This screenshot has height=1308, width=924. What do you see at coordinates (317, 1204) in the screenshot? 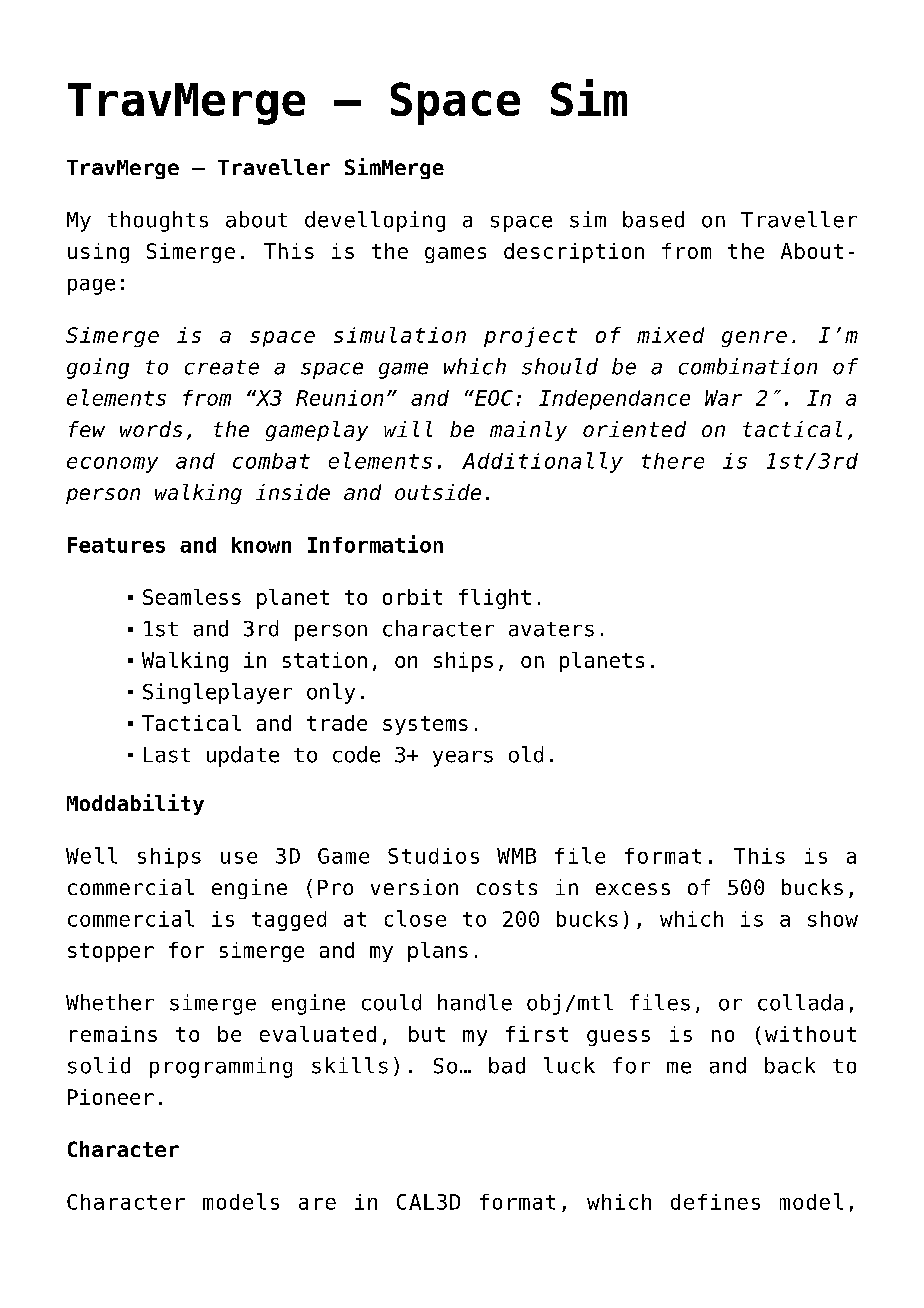
I see `are` at bounding box center [317, 1204].
